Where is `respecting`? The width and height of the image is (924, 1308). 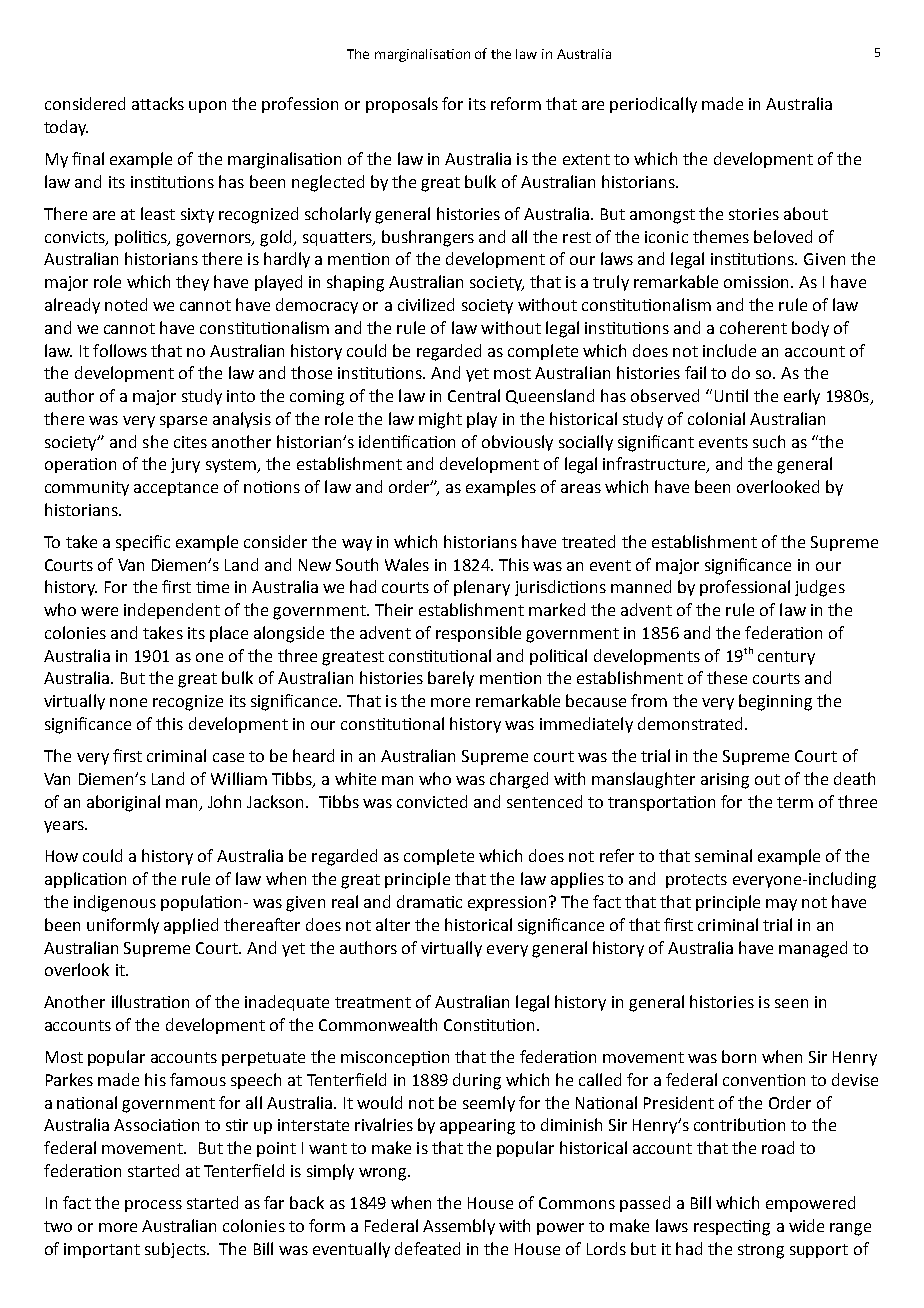 respecting is located at coordinates (732, 1228).
